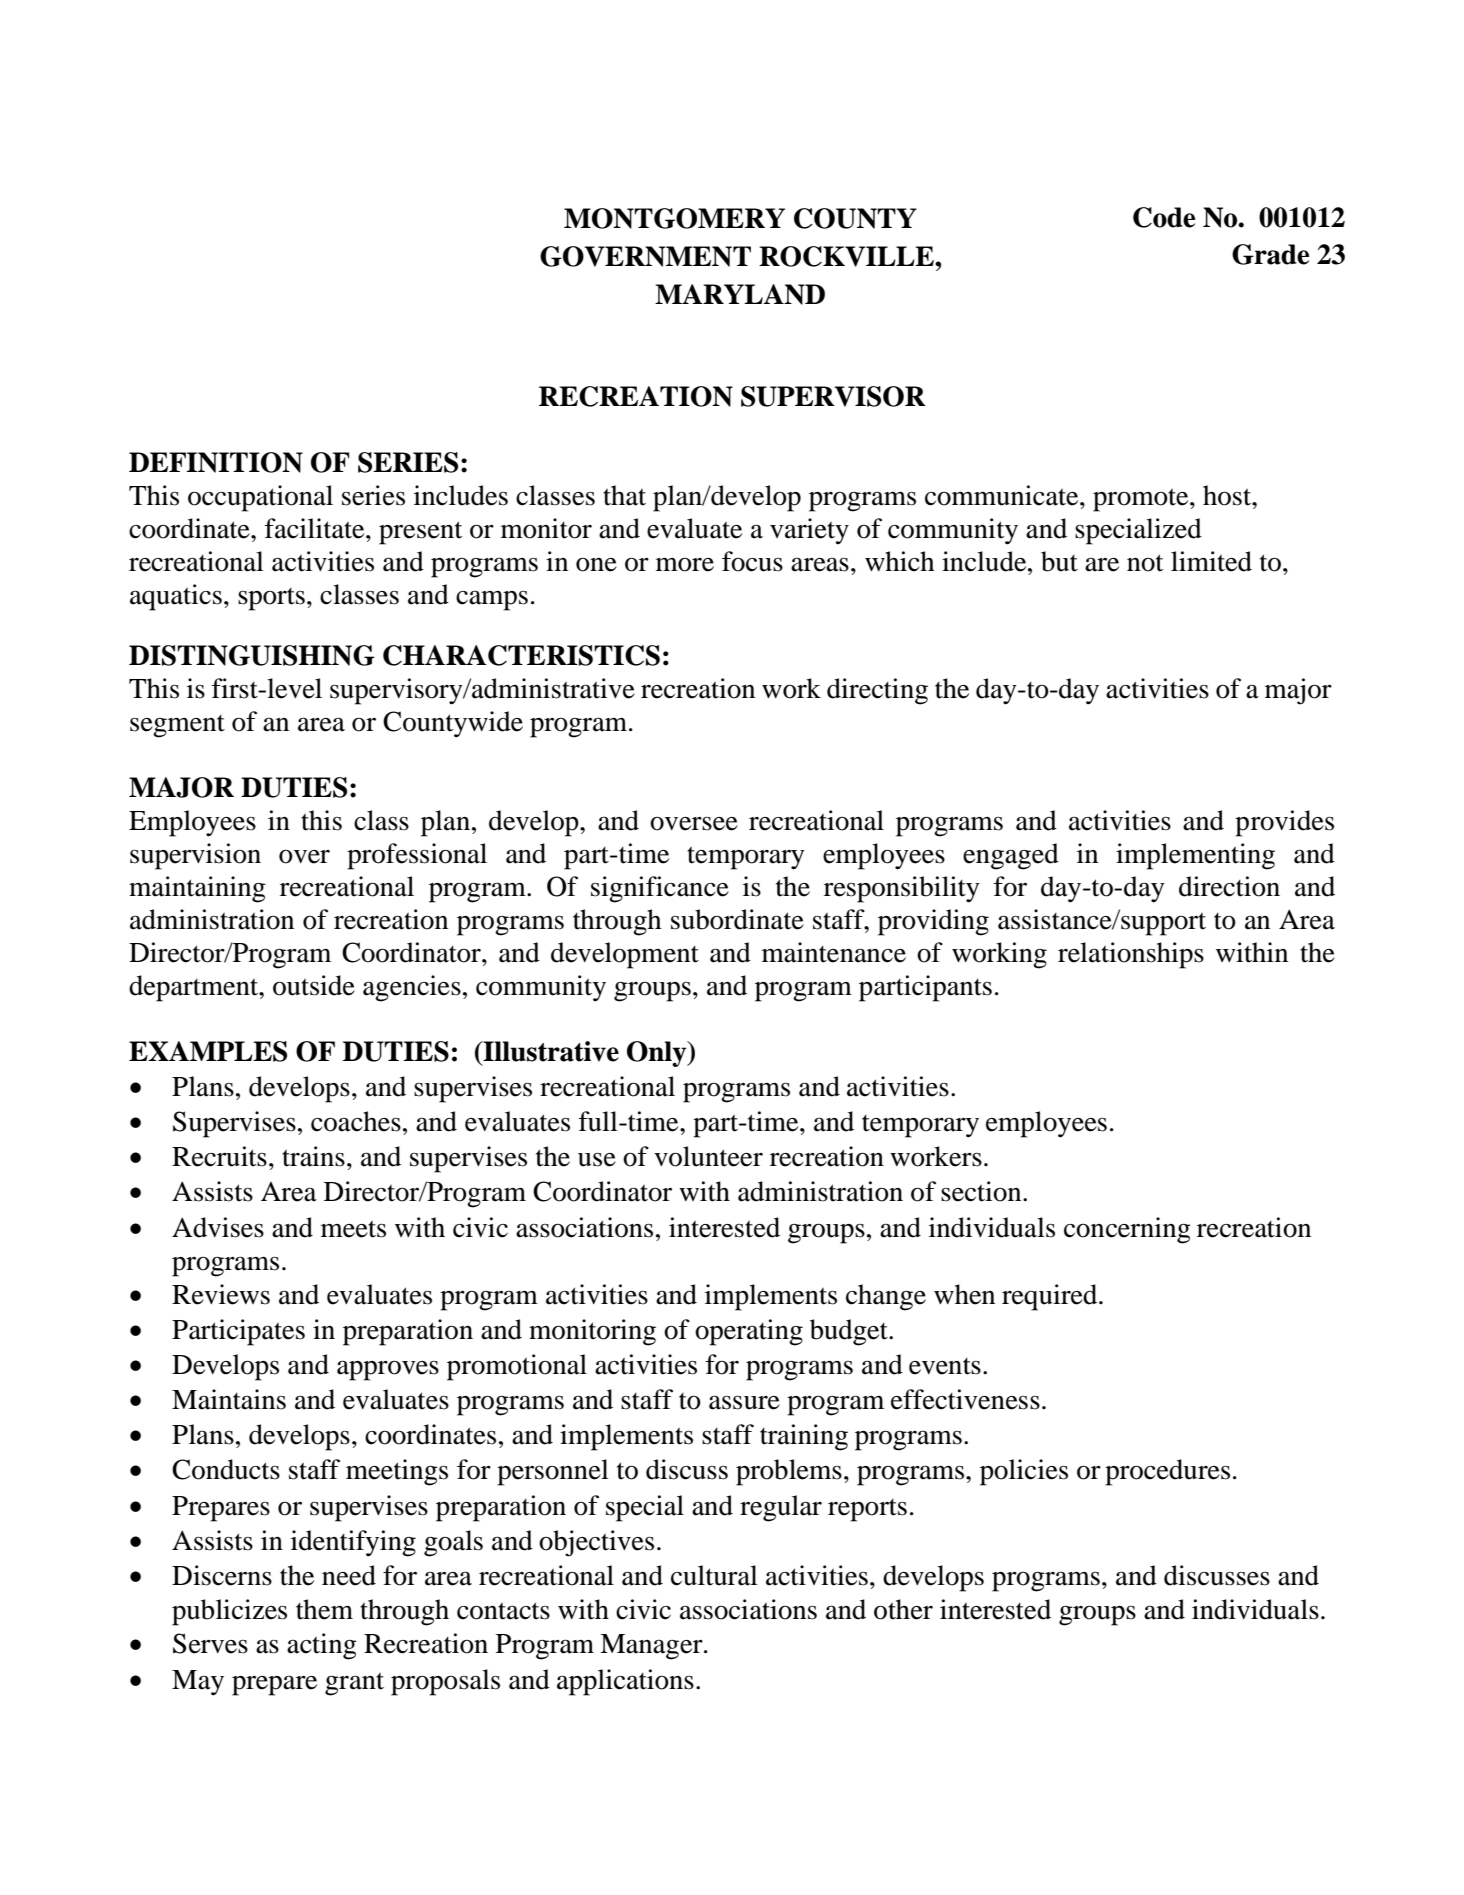  I want to click on acting, so click(322, 1646).
